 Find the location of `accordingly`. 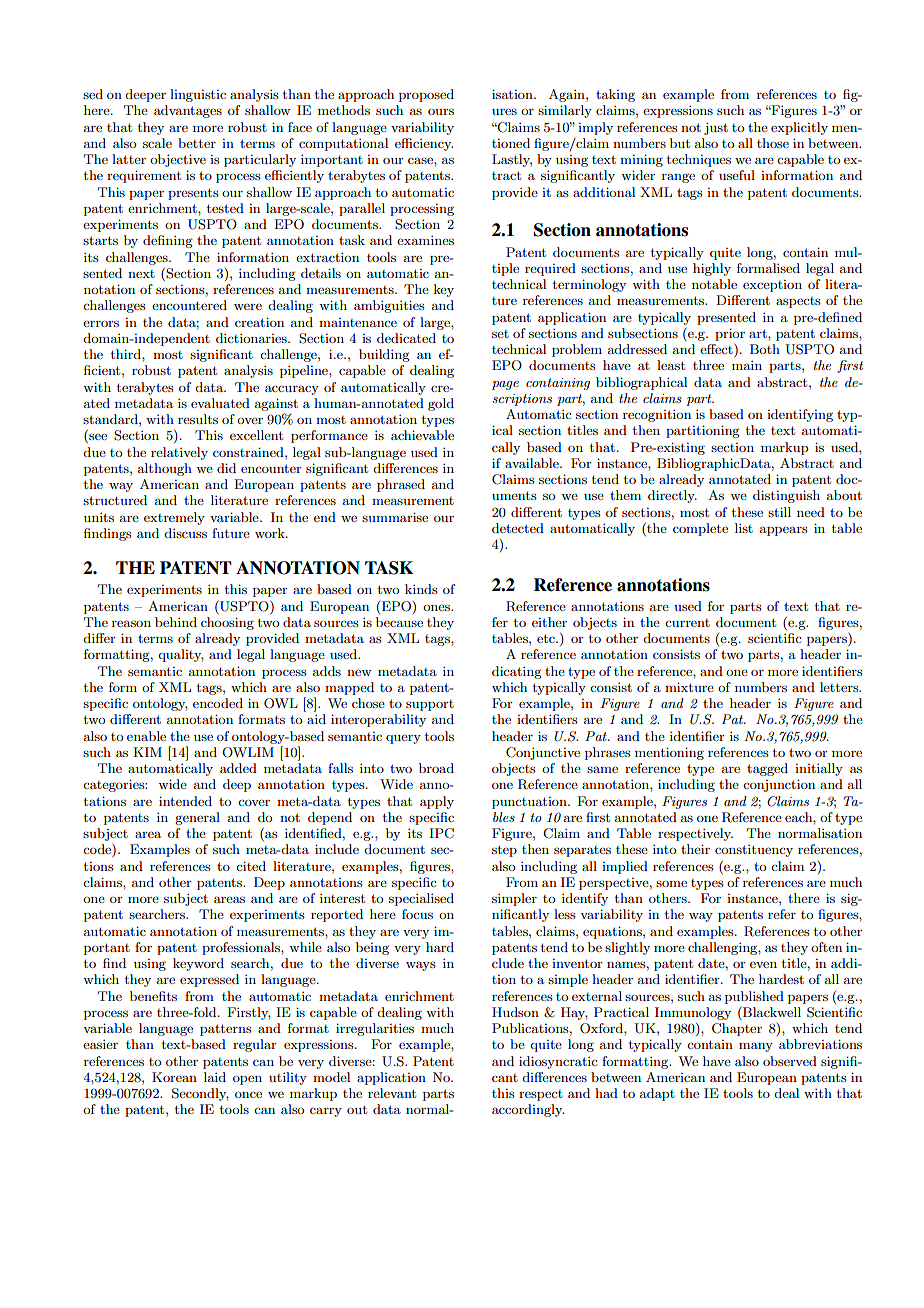

accordingly is located at coordinates (528, 1110).
